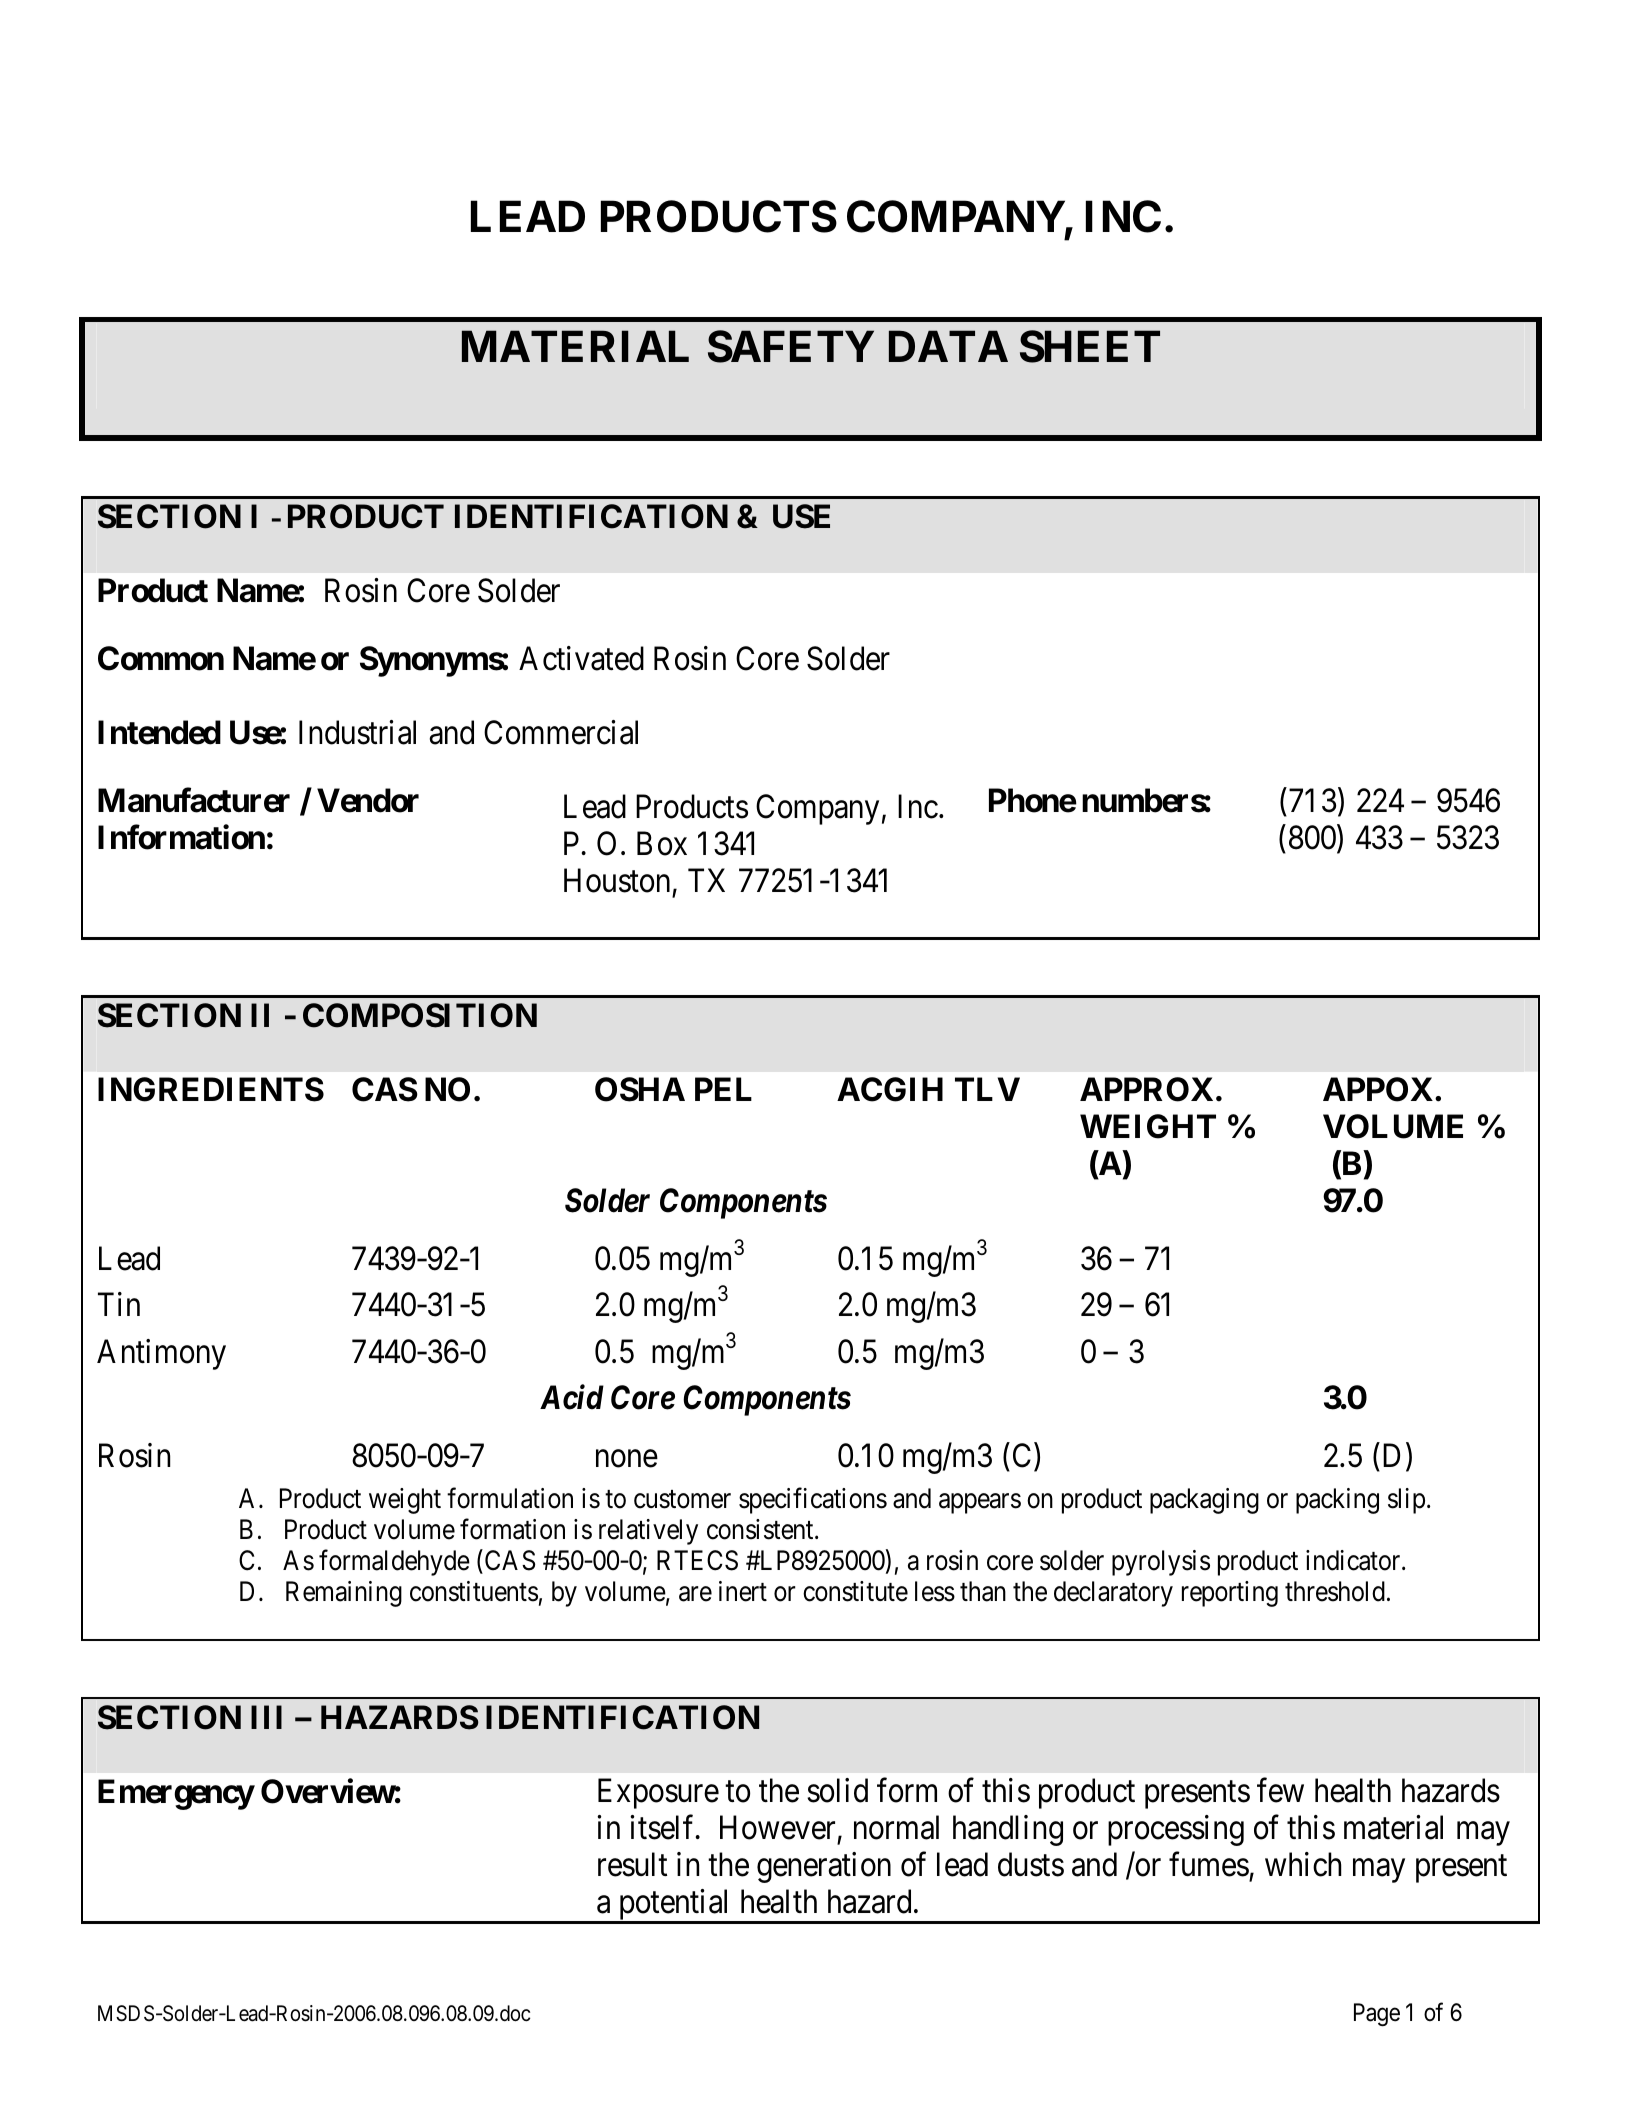 The image size is (1642, 2124). Describe the element at coordinates (632, 1864) in the page. I see `result` at that location.
